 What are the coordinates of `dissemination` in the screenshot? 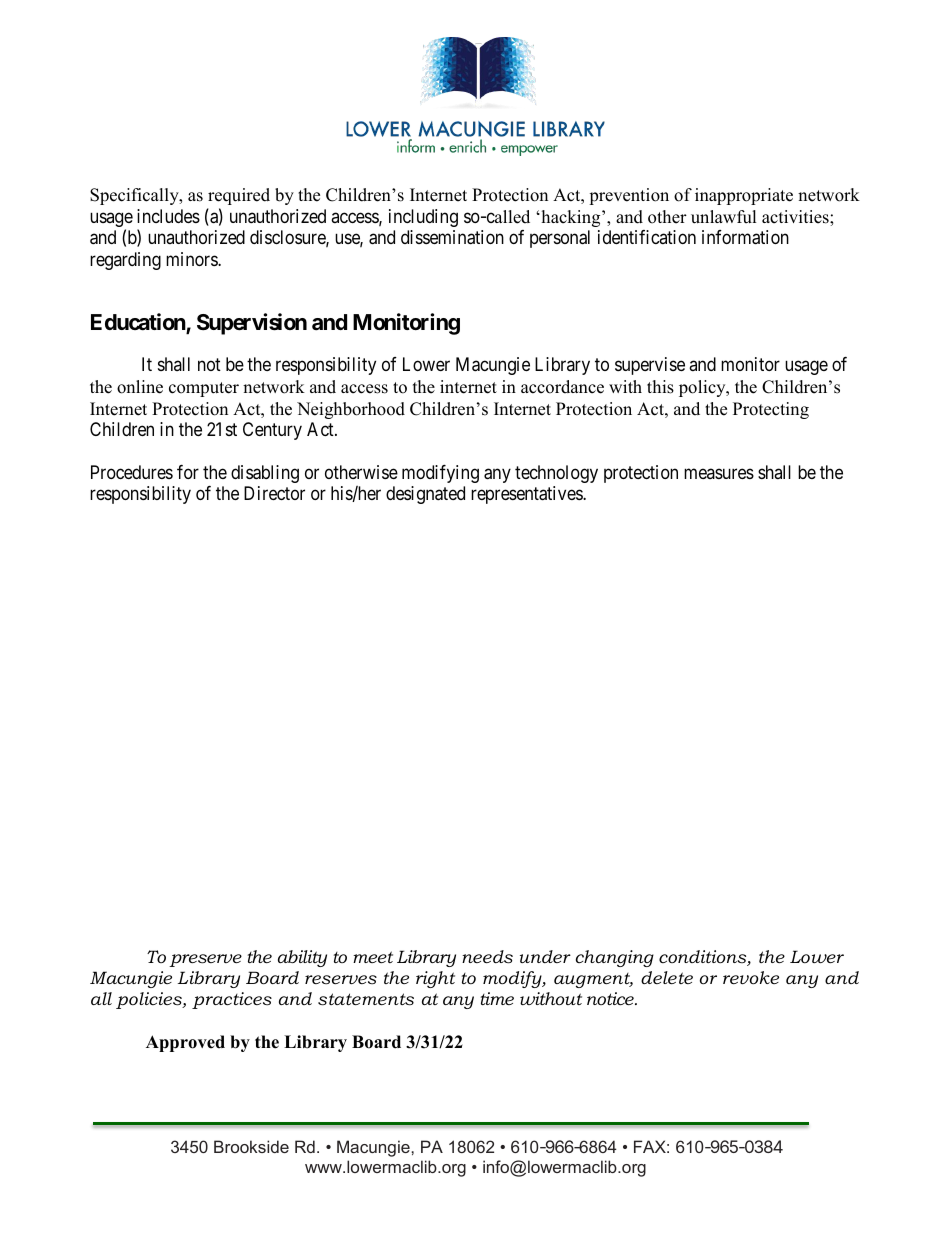 It's located at (452, 237).
